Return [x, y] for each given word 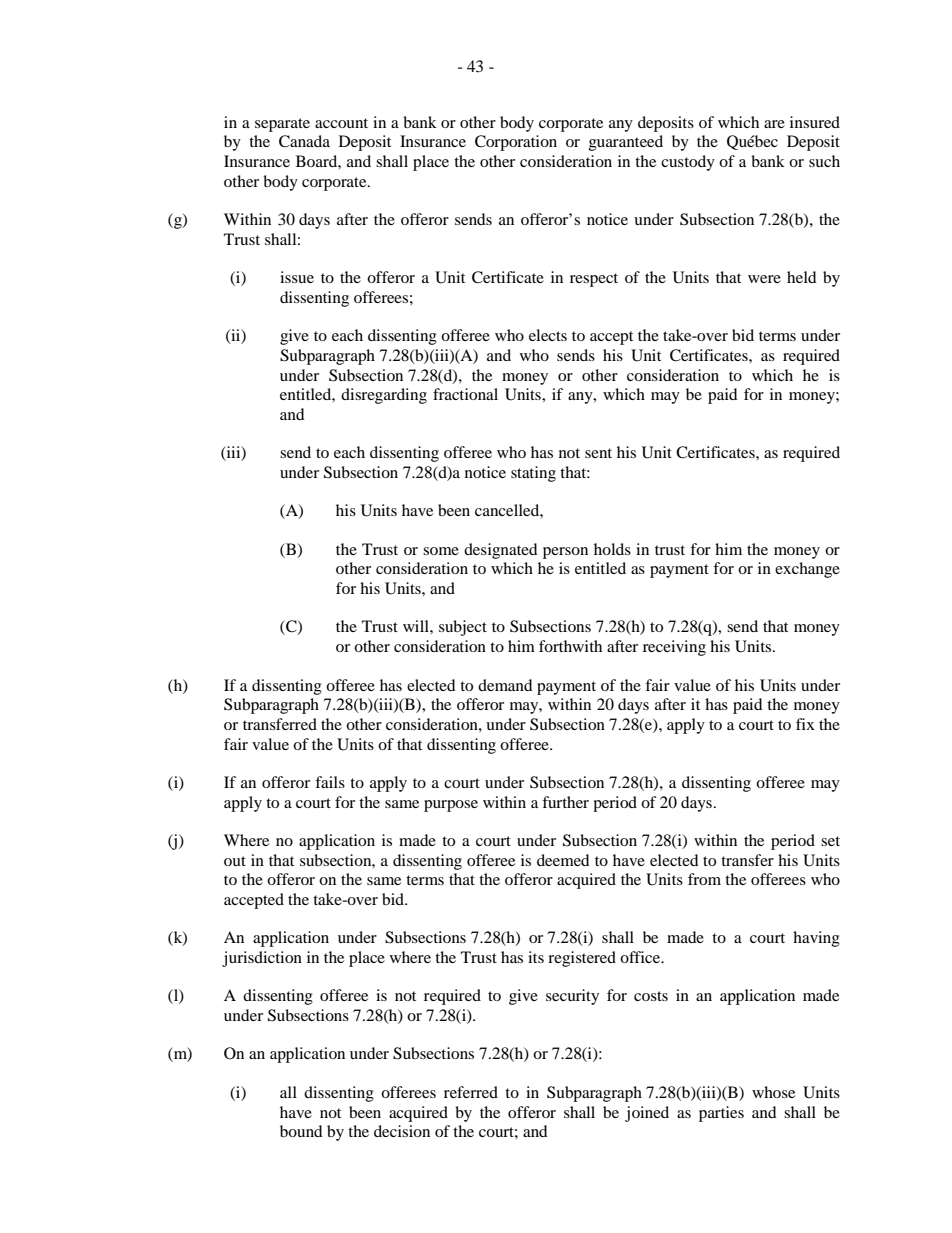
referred [471, 1092]
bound [301, 1131]
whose [773, 1092]
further [565, 802]
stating [533, 474]
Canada [304, 141]
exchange [807, 570]
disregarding [384, 396]
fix [805, 724]
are [774, 124]
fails [330, 782]
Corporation [516, 143]
